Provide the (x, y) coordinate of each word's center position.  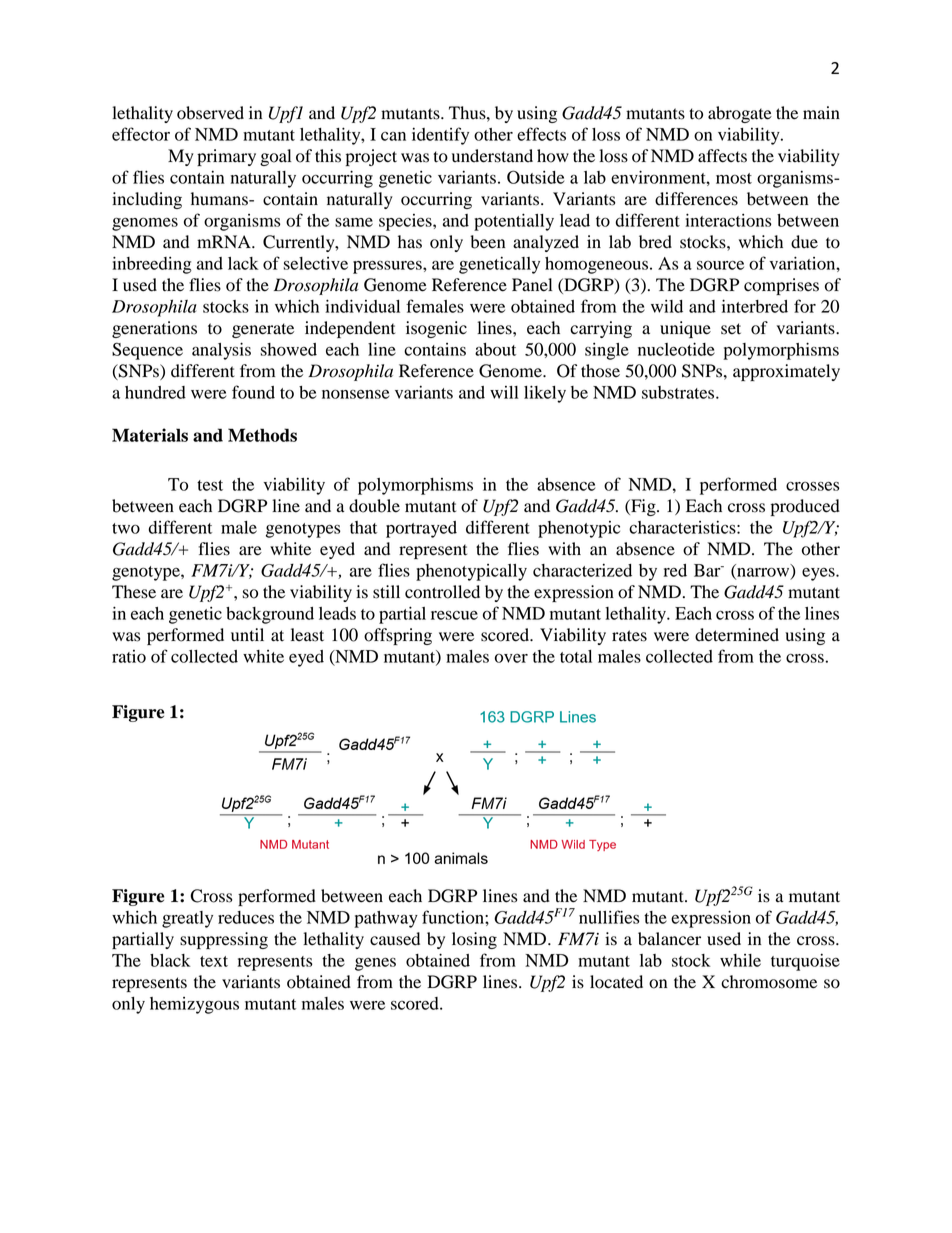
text (214, 961)
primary (226, 157)
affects (722, 156)
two (126, 528)
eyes (819, 574)
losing (474, 940)
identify (440, 136)
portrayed (421, 529)
